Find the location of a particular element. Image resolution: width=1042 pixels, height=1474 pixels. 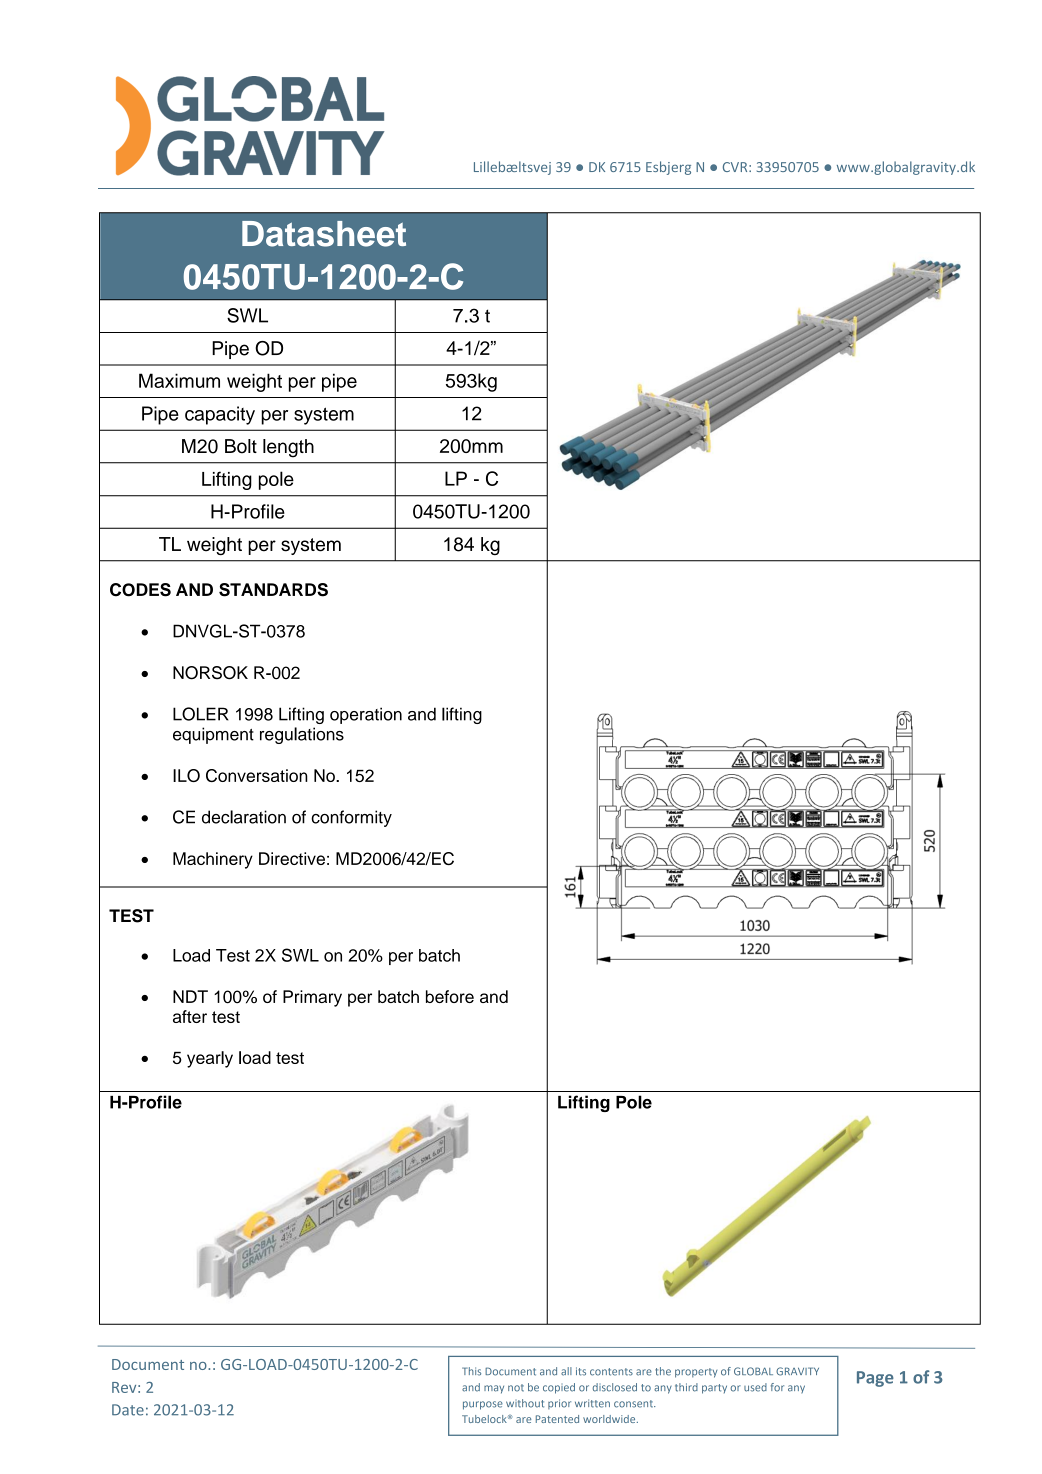

Datasheet is located at coordinates (324, 234).
